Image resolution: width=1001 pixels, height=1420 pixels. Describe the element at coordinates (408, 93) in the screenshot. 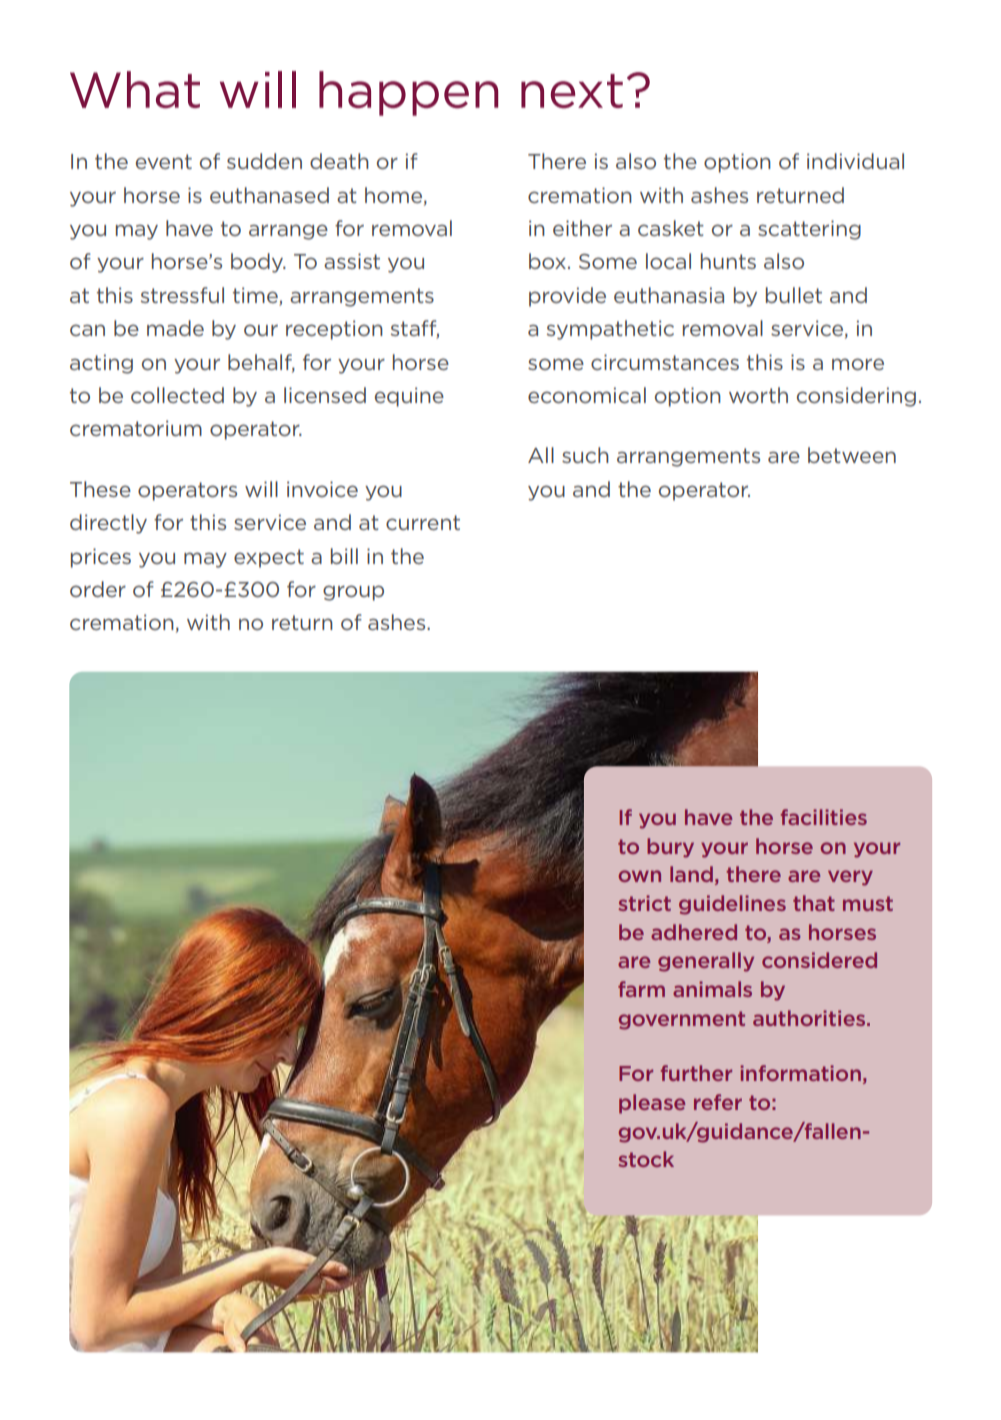

I see `happen` at that location.
